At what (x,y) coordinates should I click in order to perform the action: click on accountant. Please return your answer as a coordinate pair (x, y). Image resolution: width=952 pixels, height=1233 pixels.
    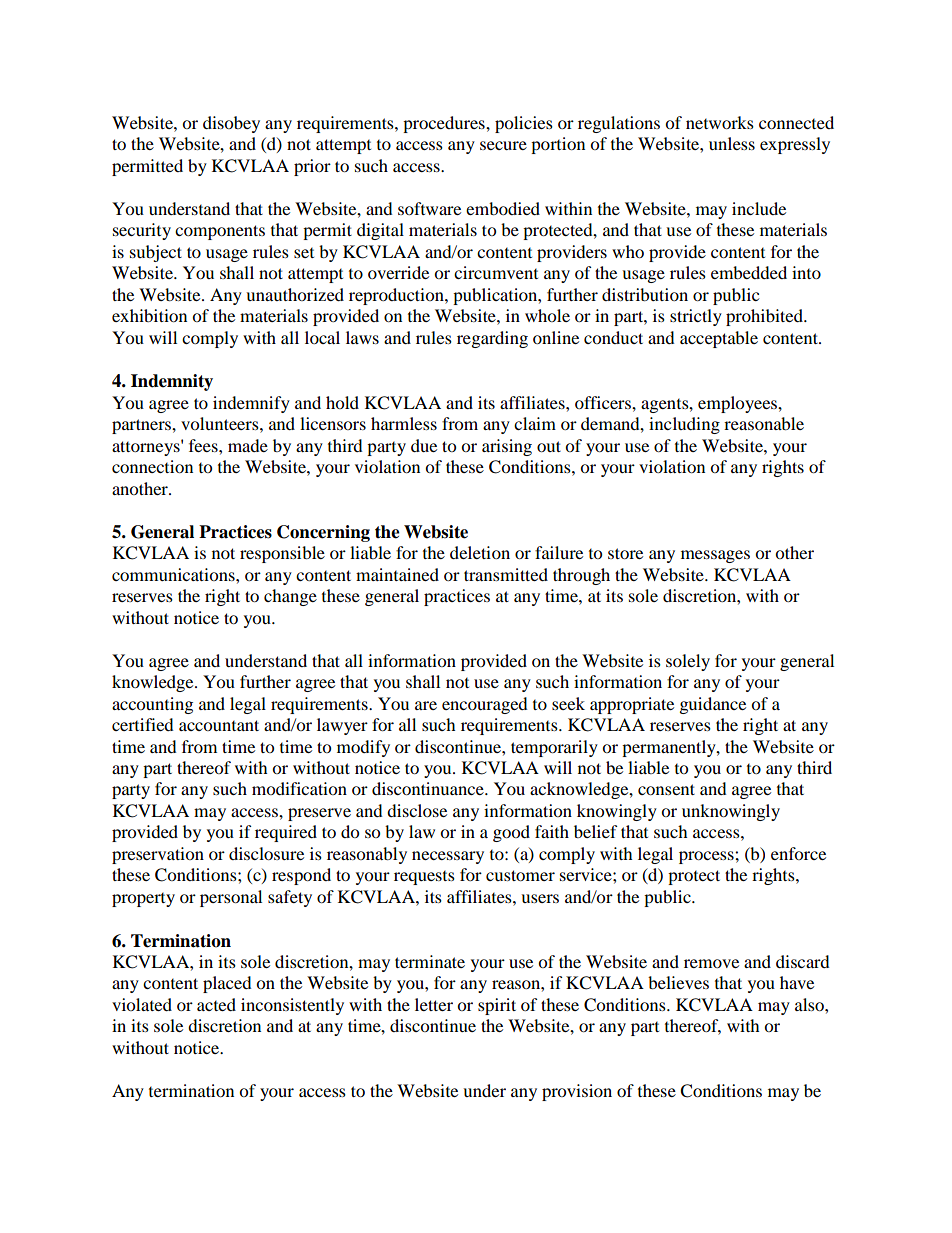
    Looking at the image, I should click on (219, 725).
